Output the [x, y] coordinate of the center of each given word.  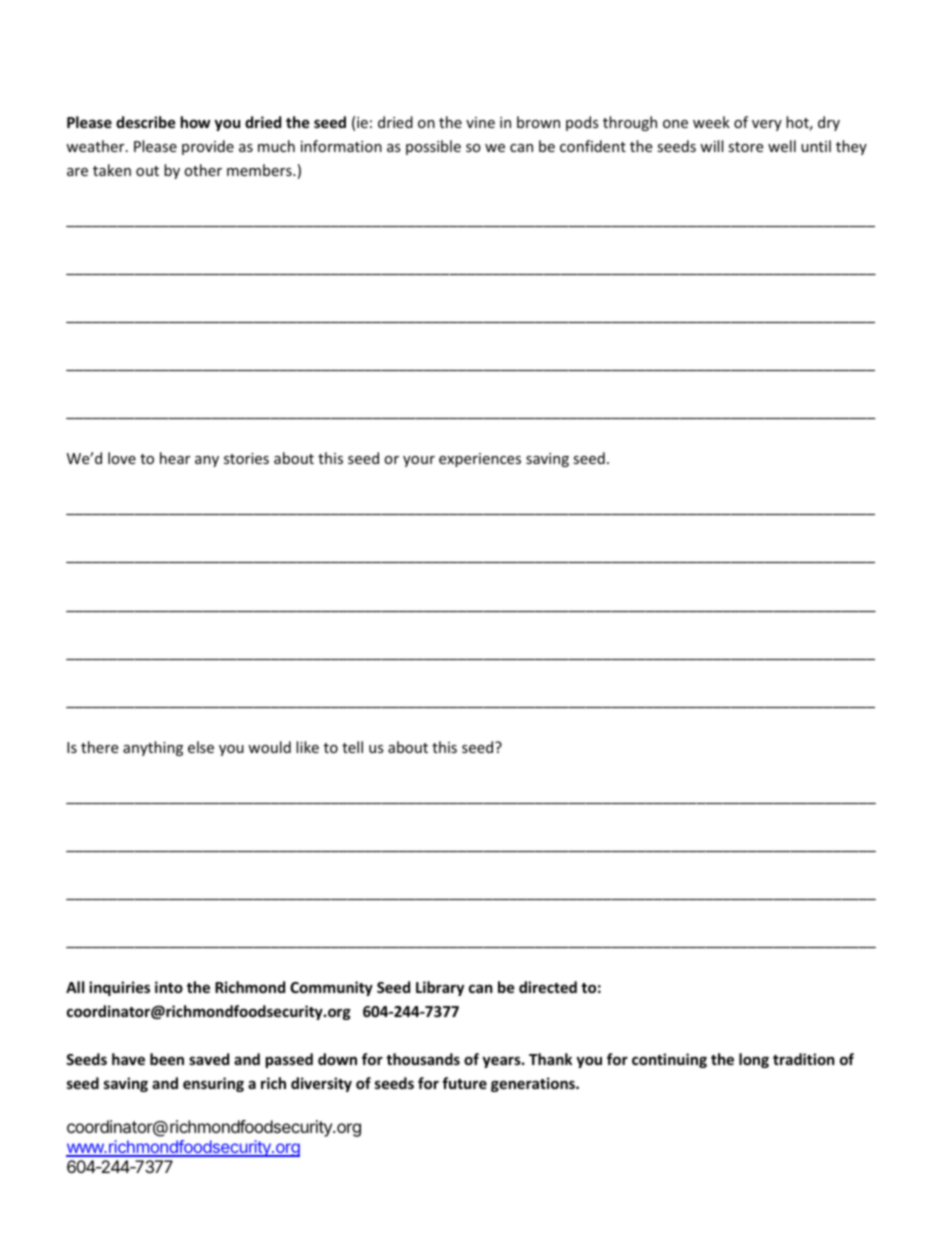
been [167, 1059]
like [307, 747]
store [745, 147]
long [754, 1060]
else [201, 747]
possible [433, 147]
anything [153, 748]
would [269, 747]
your [419, 461]
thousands [423, 1059]
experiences [480, 460]
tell [352, 747]
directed [548, 987]
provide [208, 147]
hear [175, 458]
